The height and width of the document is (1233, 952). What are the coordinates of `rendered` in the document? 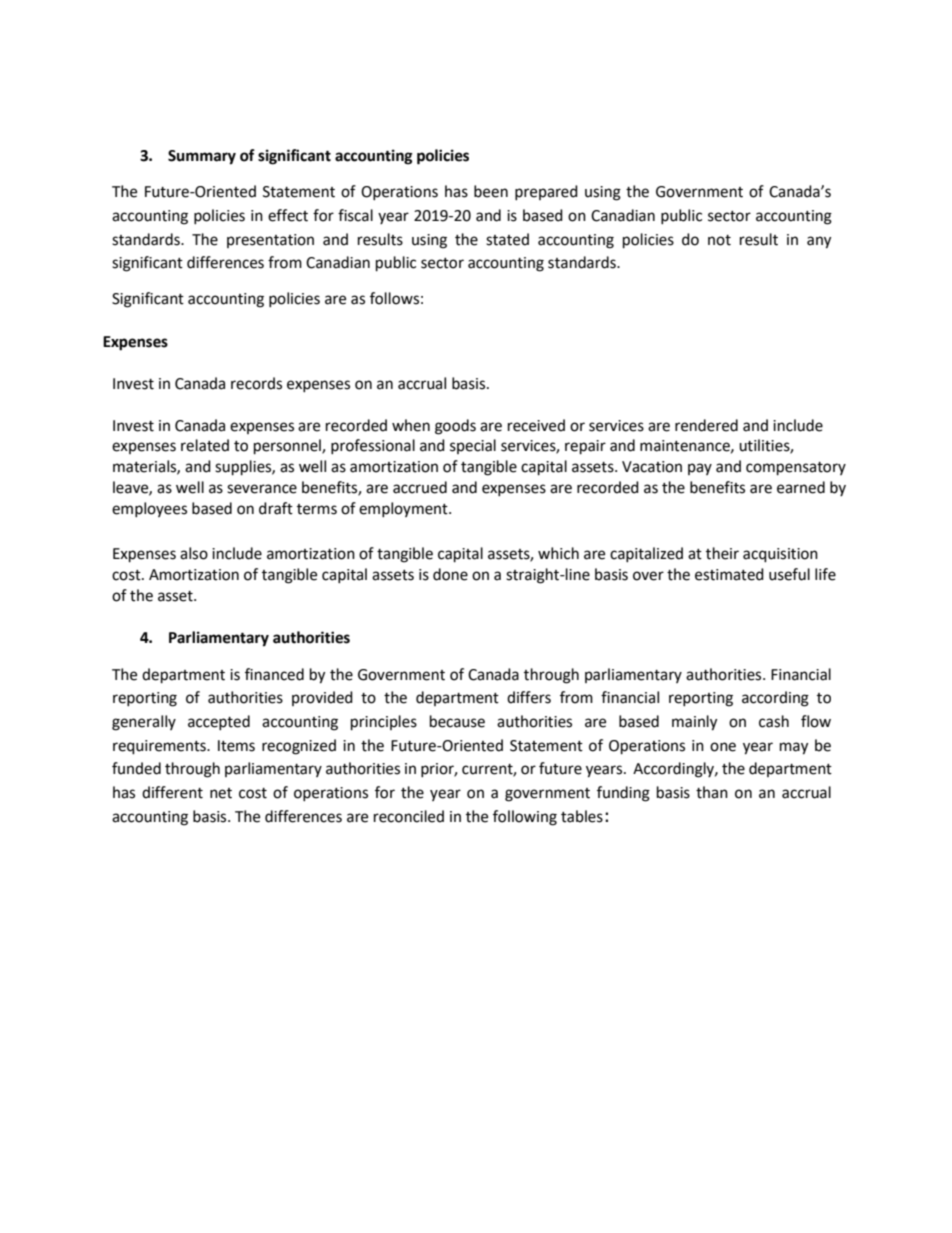 It's located at (706, 425).
